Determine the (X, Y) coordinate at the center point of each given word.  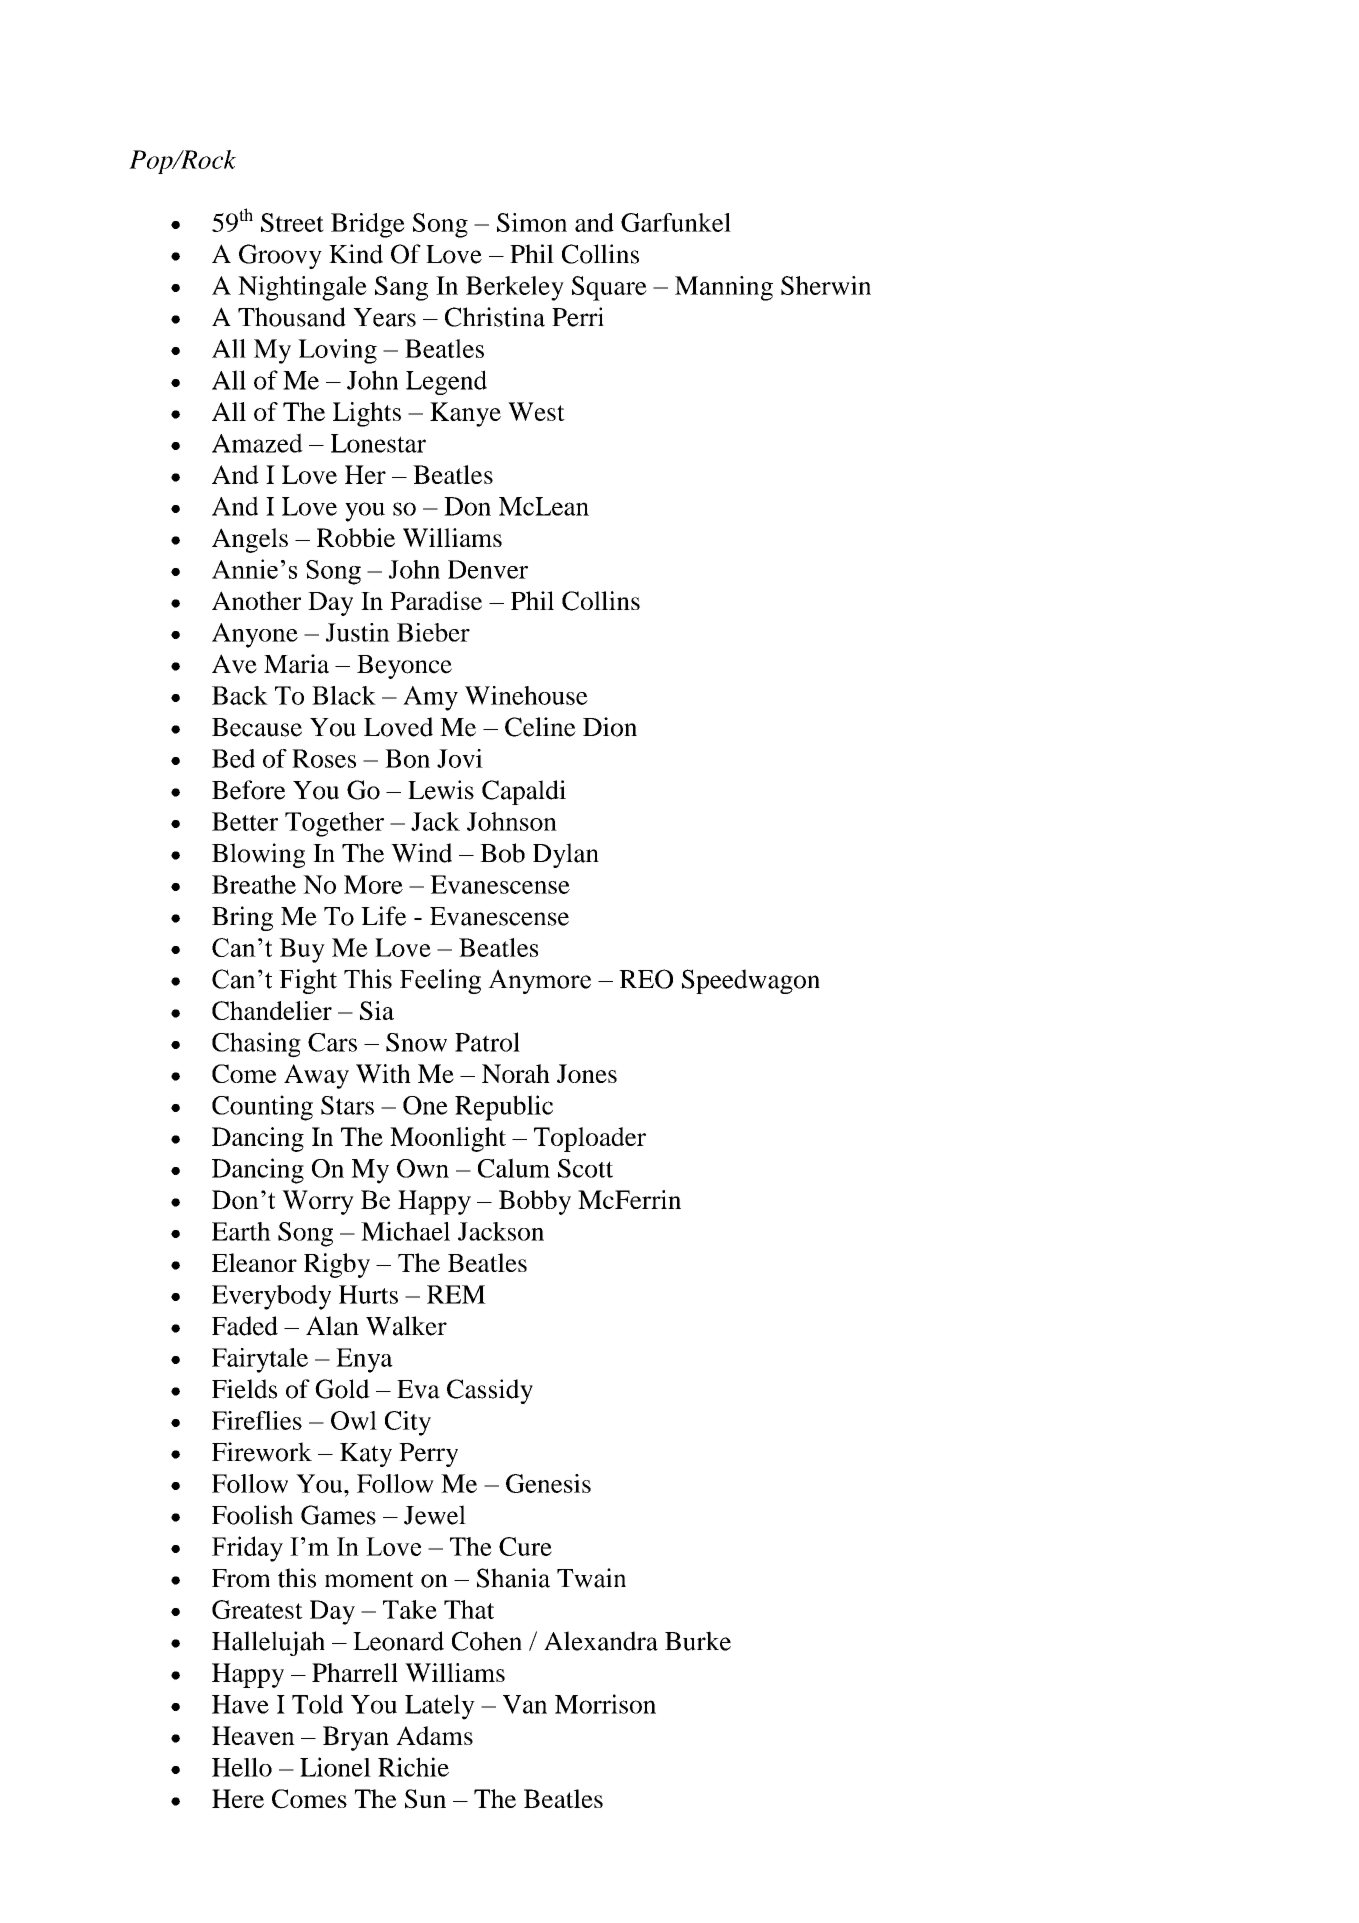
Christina (495, 317)
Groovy (280, 256)
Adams (434, 1735)
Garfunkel (676, 222)
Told (317, 1704)
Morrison (605, 1704)
